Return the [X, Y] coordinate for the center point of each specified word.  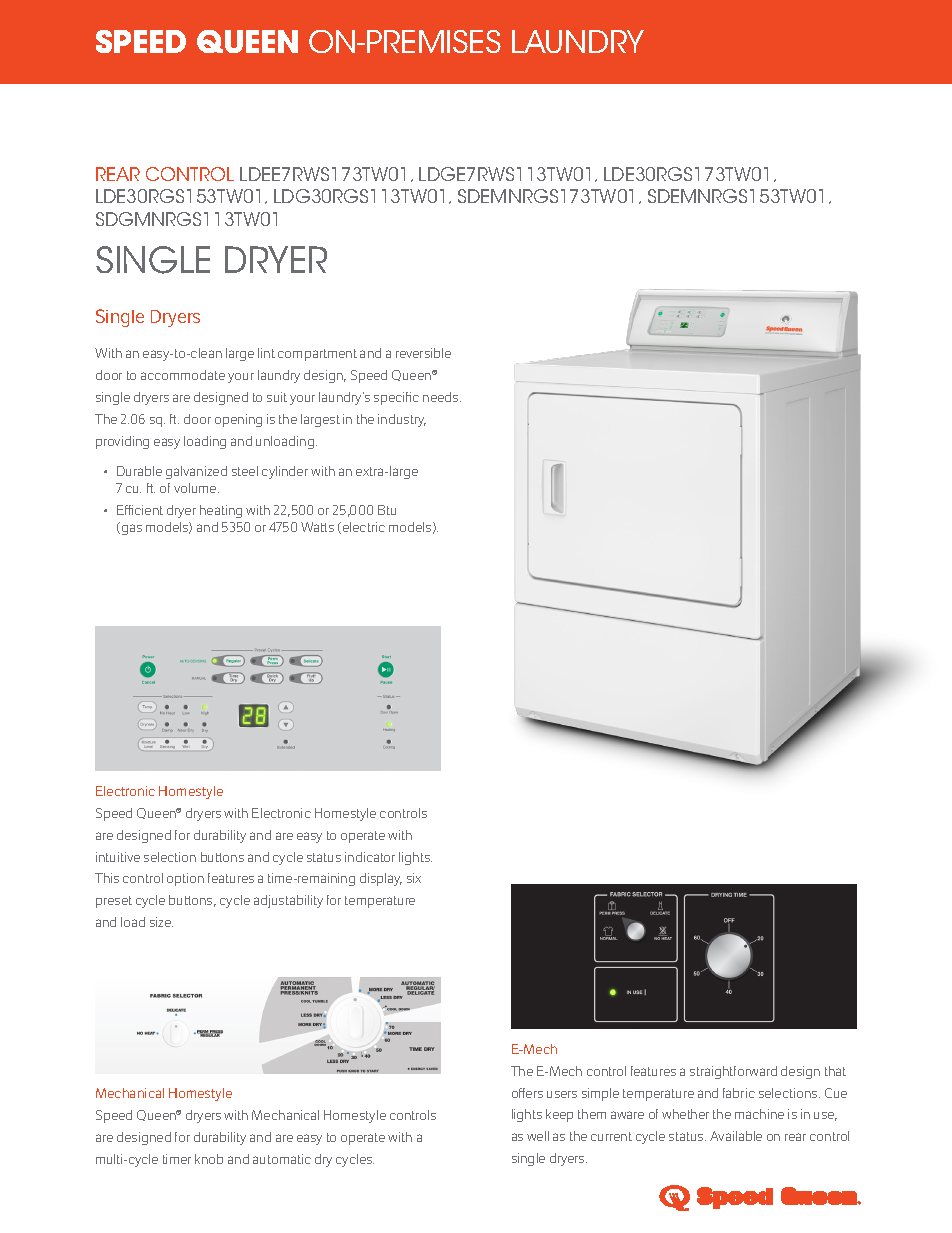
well [538, 1136]
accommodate [183, 375]
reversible [423, 353]
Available [736, 1136]
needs [442, 397]
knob [209, 1159]
